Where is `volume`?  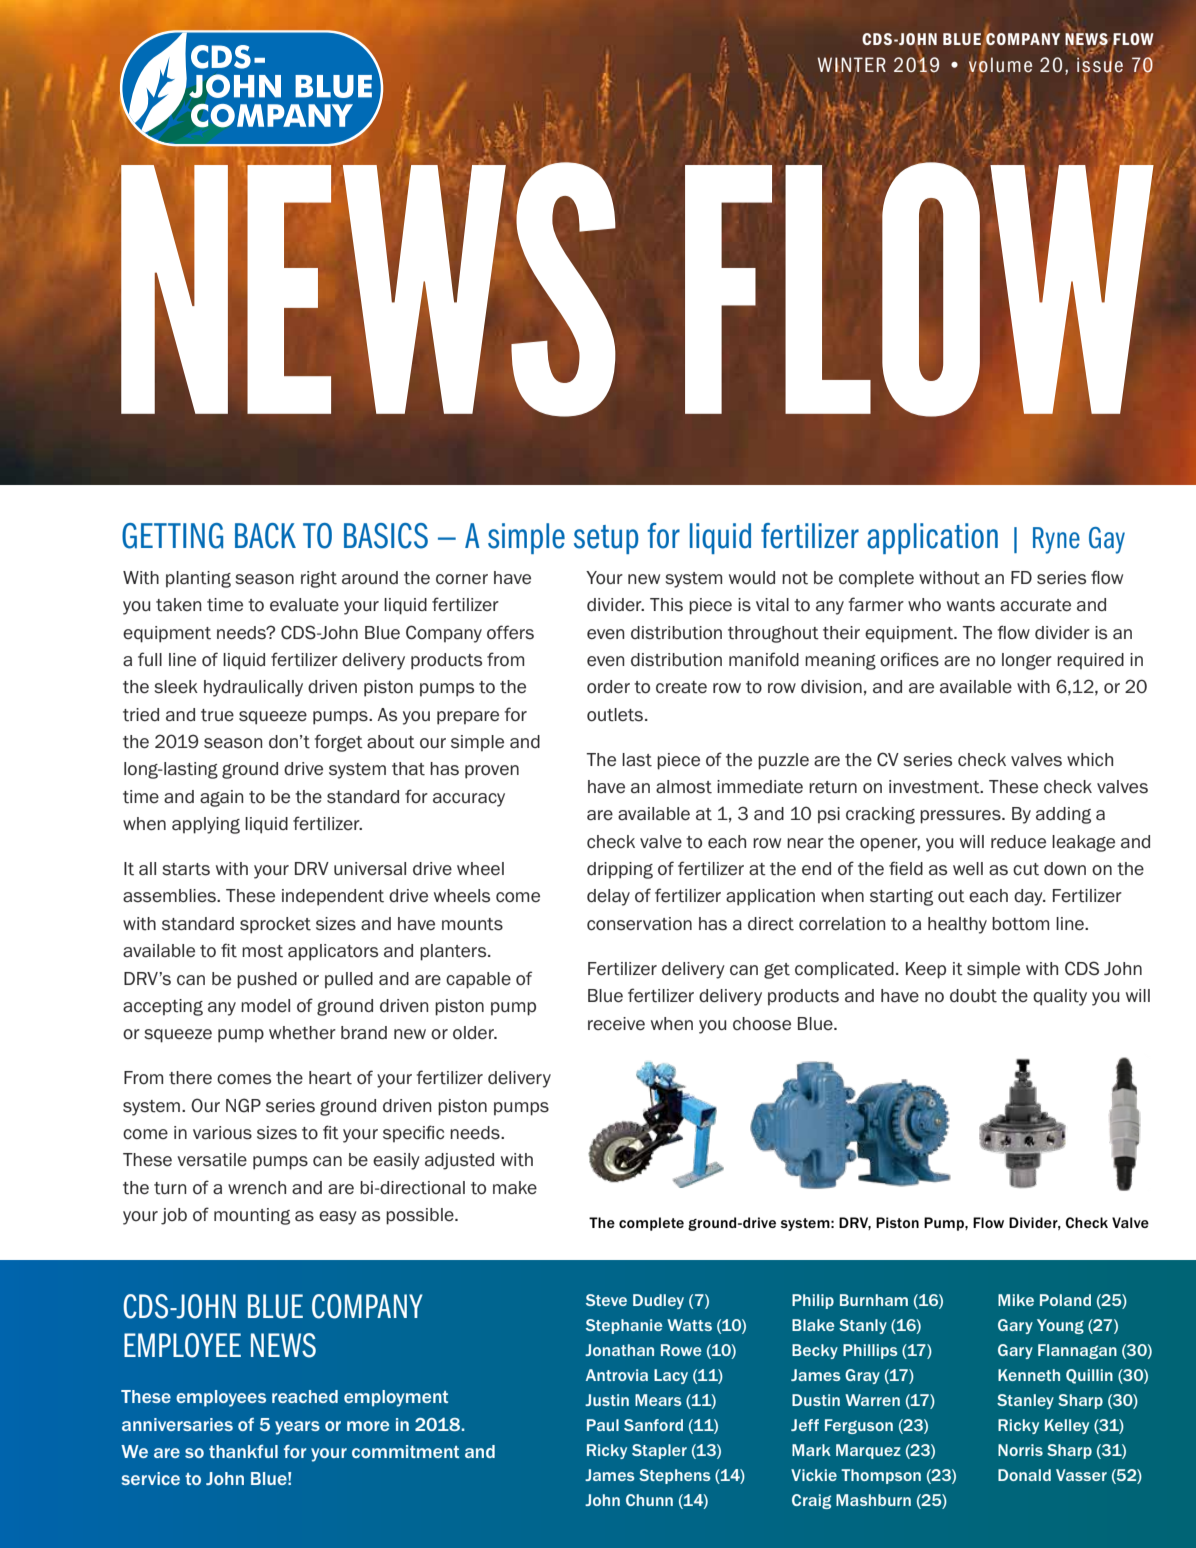
volume is located at coordinates (1000, 66).
